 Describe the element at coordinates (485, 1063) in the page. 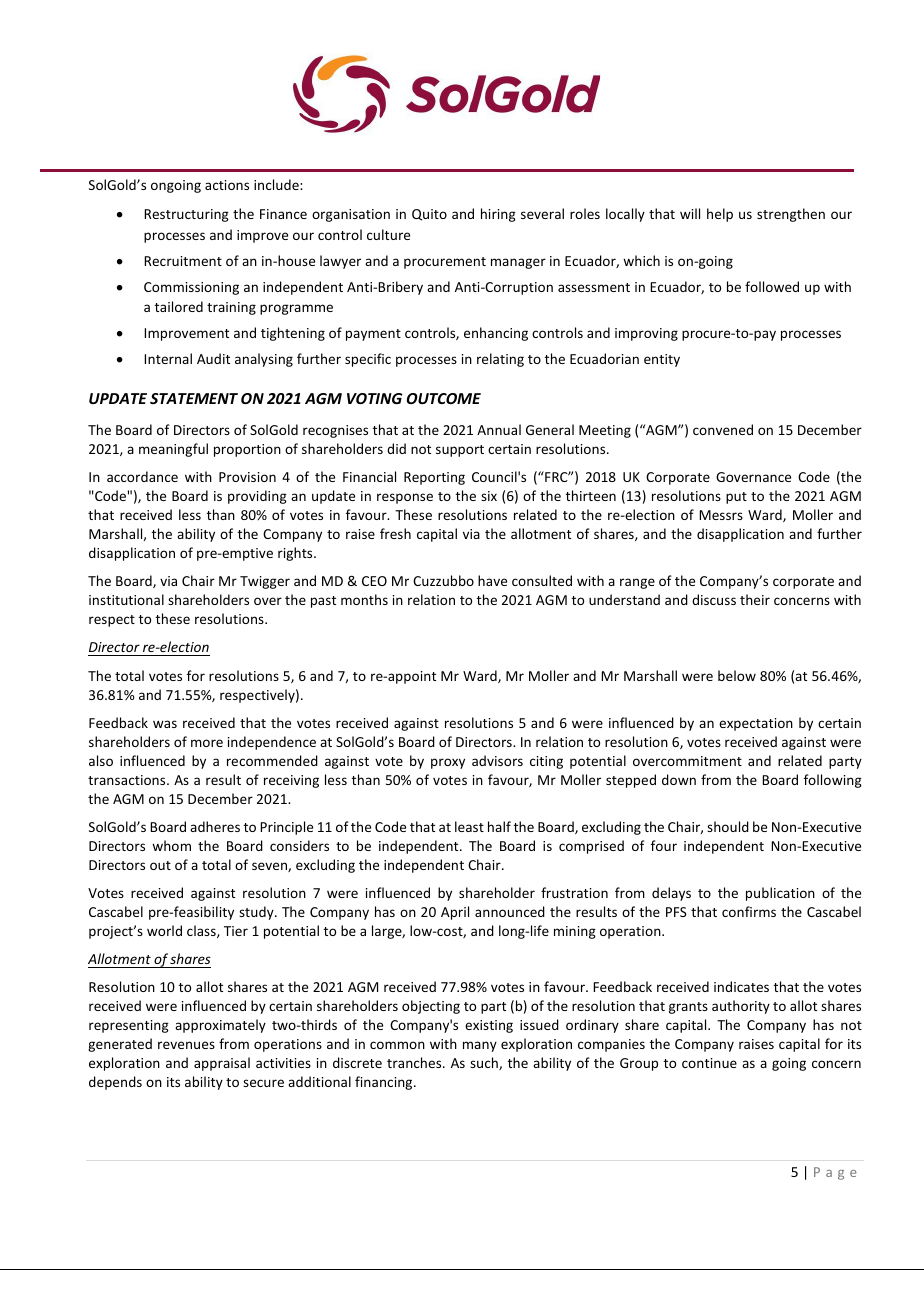

I see `such` at that location.
